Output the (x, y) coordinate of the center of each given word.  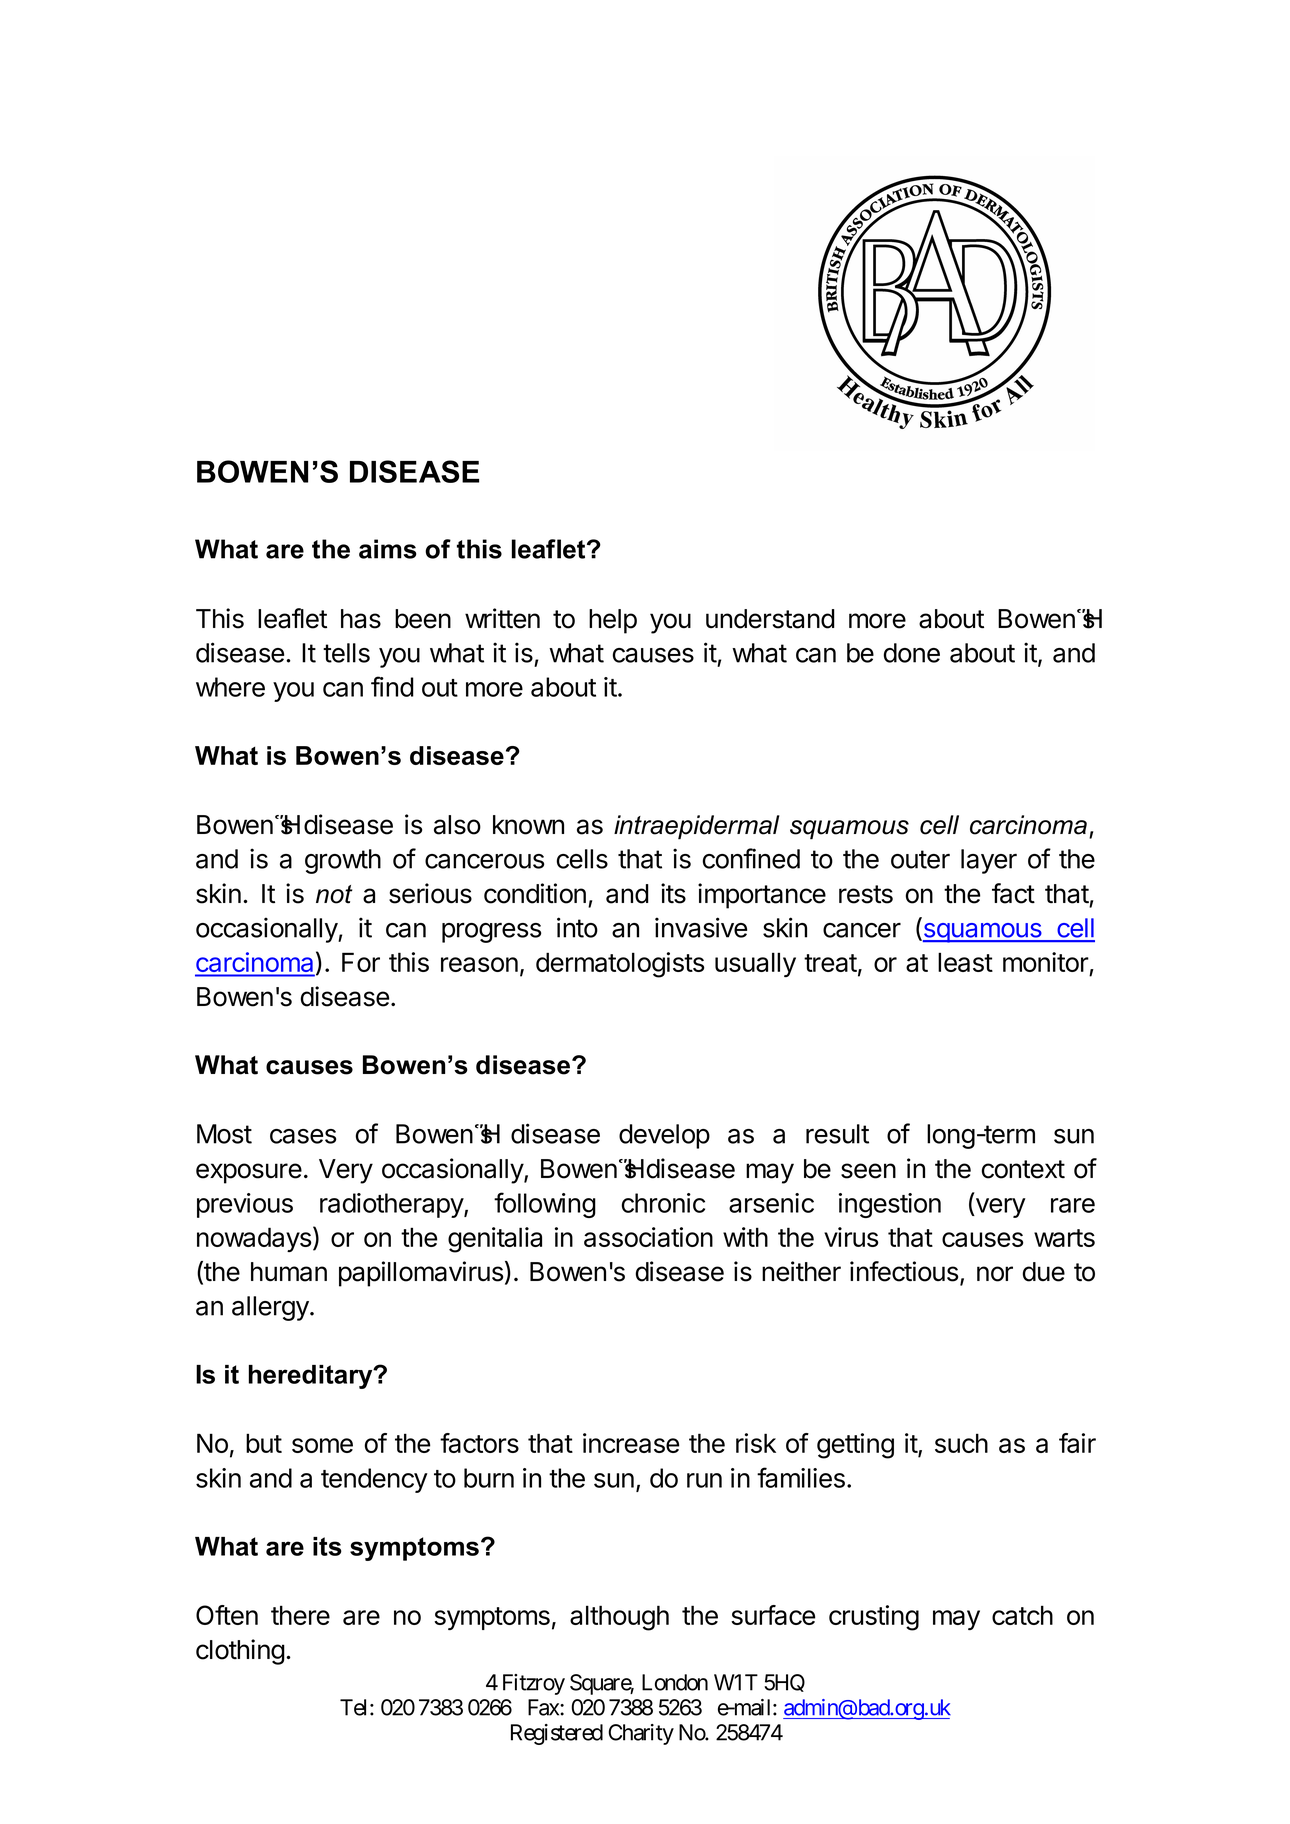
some (322, 1445)
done (912, 653)
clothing (240, 1652)
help (613, 621)
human (289, 1272)
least (965, 962)
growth (343, 861)
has (361, 619)
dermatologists (620, 965)
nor (995, 1274)
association (648, 1237)
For (361, 962)
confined (751, 858)
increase (631, 1443)
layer (989, 861)
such (961, 1443)
